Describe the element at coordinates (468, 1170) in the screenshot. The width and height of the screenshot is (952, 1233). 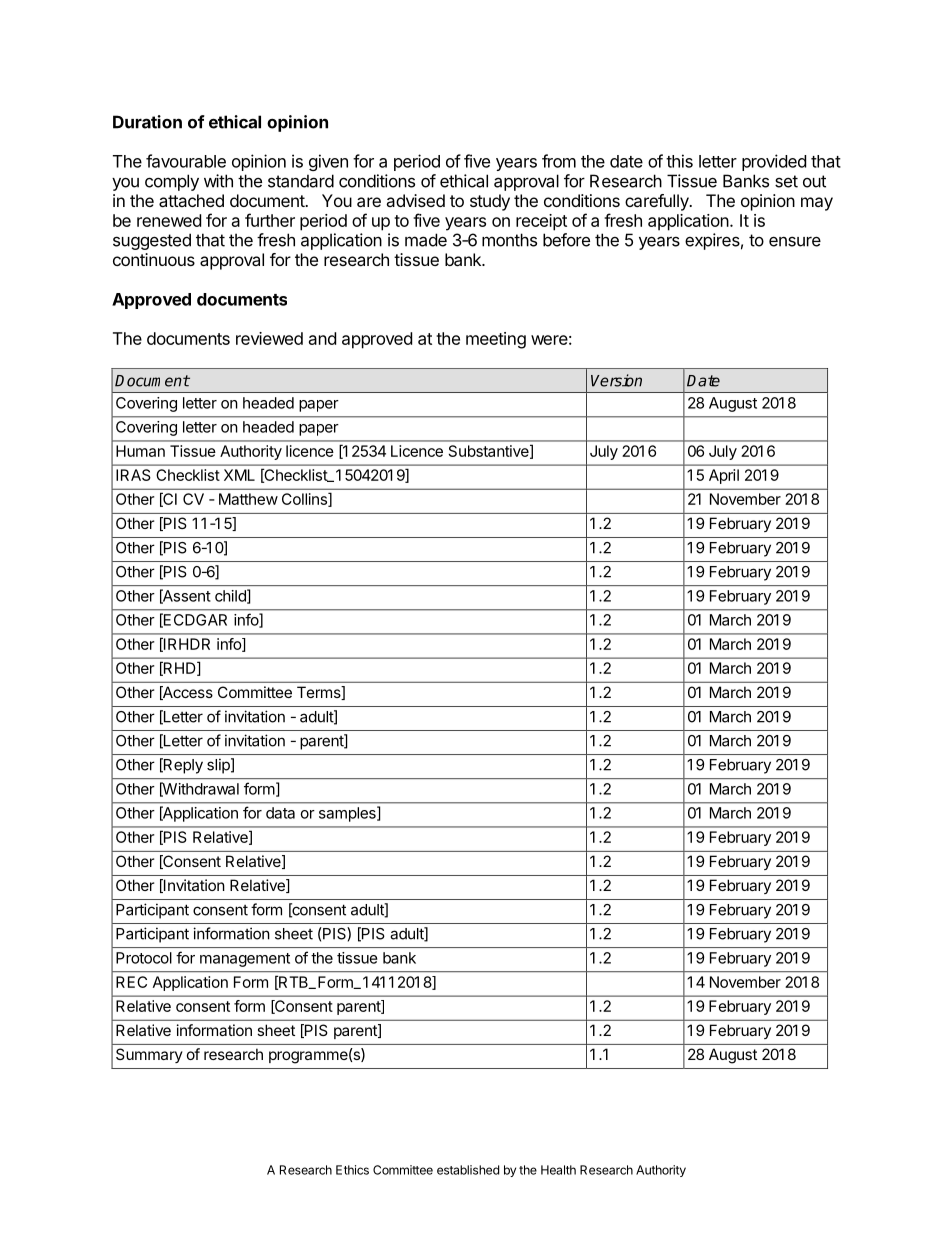
I see `established` at that location.
